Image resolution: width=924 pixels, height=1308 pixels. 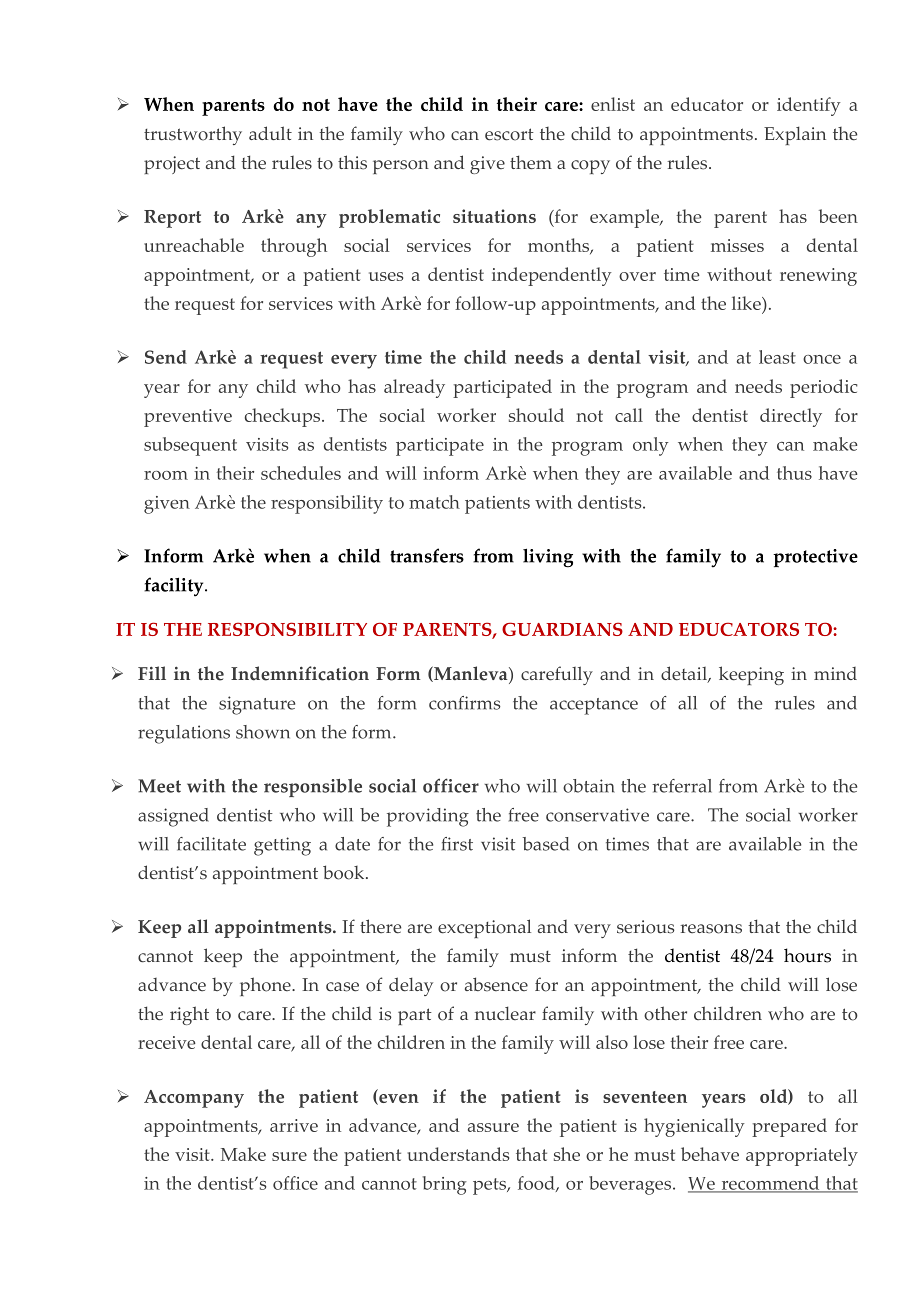 I want to click on recommend, so click(x=770, y=1184).
